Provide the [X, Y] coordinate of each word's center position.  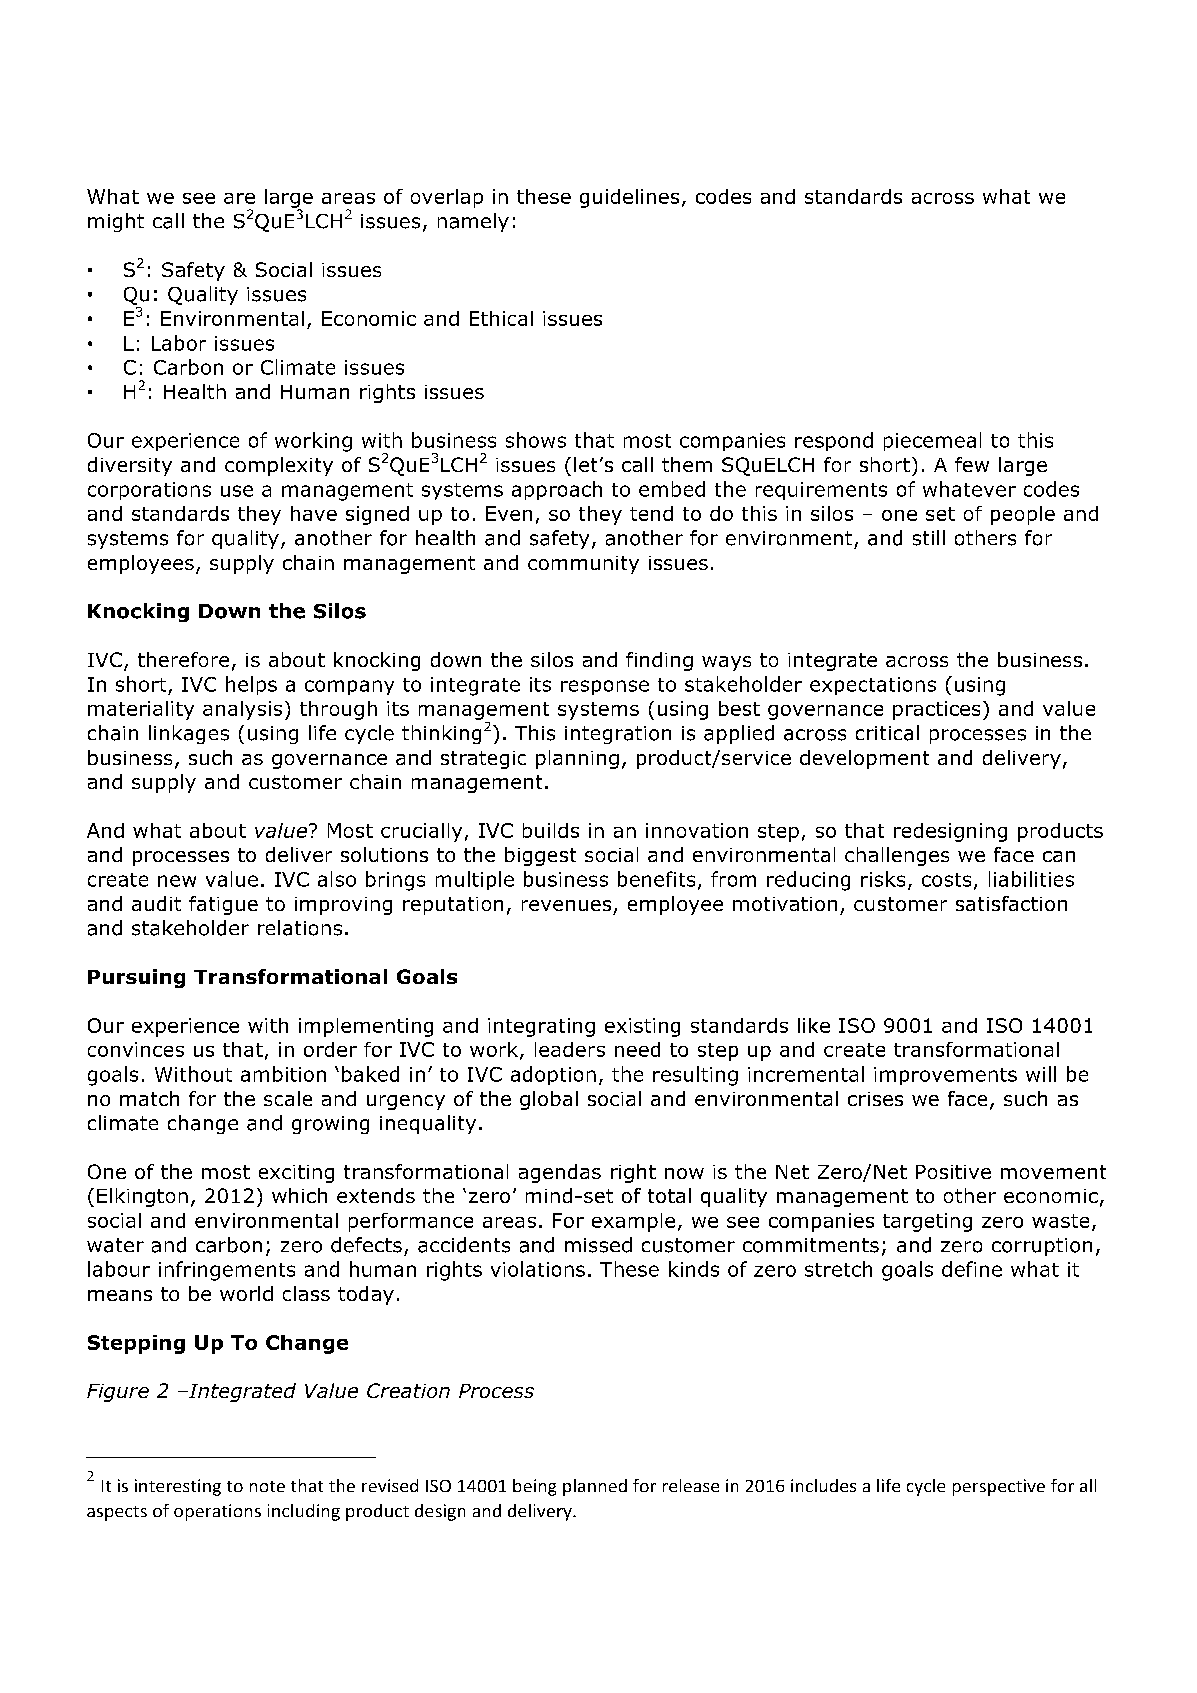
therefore [183, 659]
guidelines [629, 198]
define [972, 1269]
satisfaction [1011, 903]
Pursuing [136, 978]
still [929, 538]
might [116, 222]
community [583, 565]
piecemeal [932, 441]
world [246, 1293]
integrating [541, 1027]
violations [538, 1269]
